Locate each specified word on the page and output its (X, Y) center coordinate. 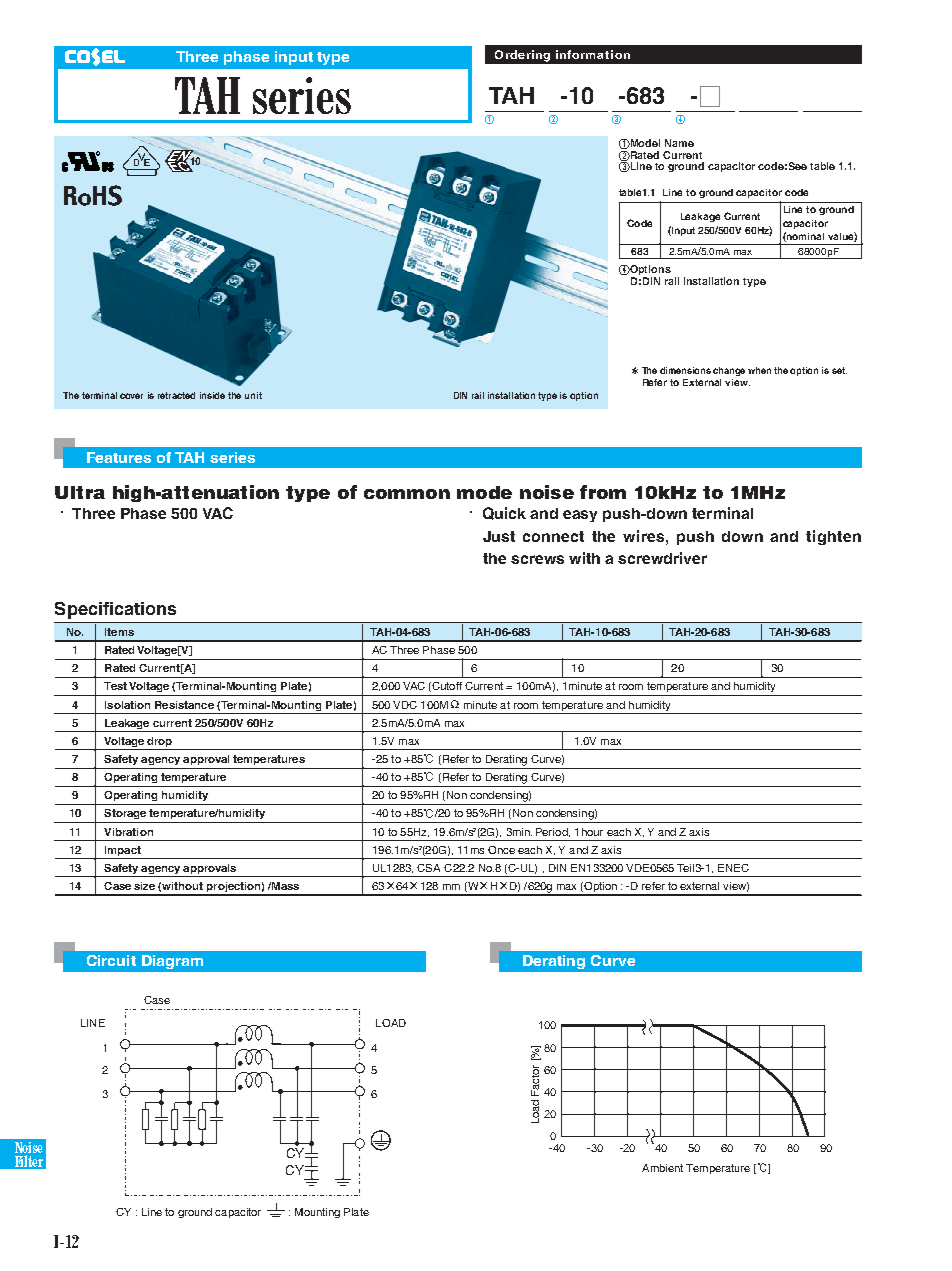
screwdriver (662, 558)
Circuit (111, 960)
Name (679, 143)
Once (501, 850)
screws (537, 559)
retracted (176, 395)
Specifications (115, 610)
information (593, 54)
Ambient (662, 1168)
